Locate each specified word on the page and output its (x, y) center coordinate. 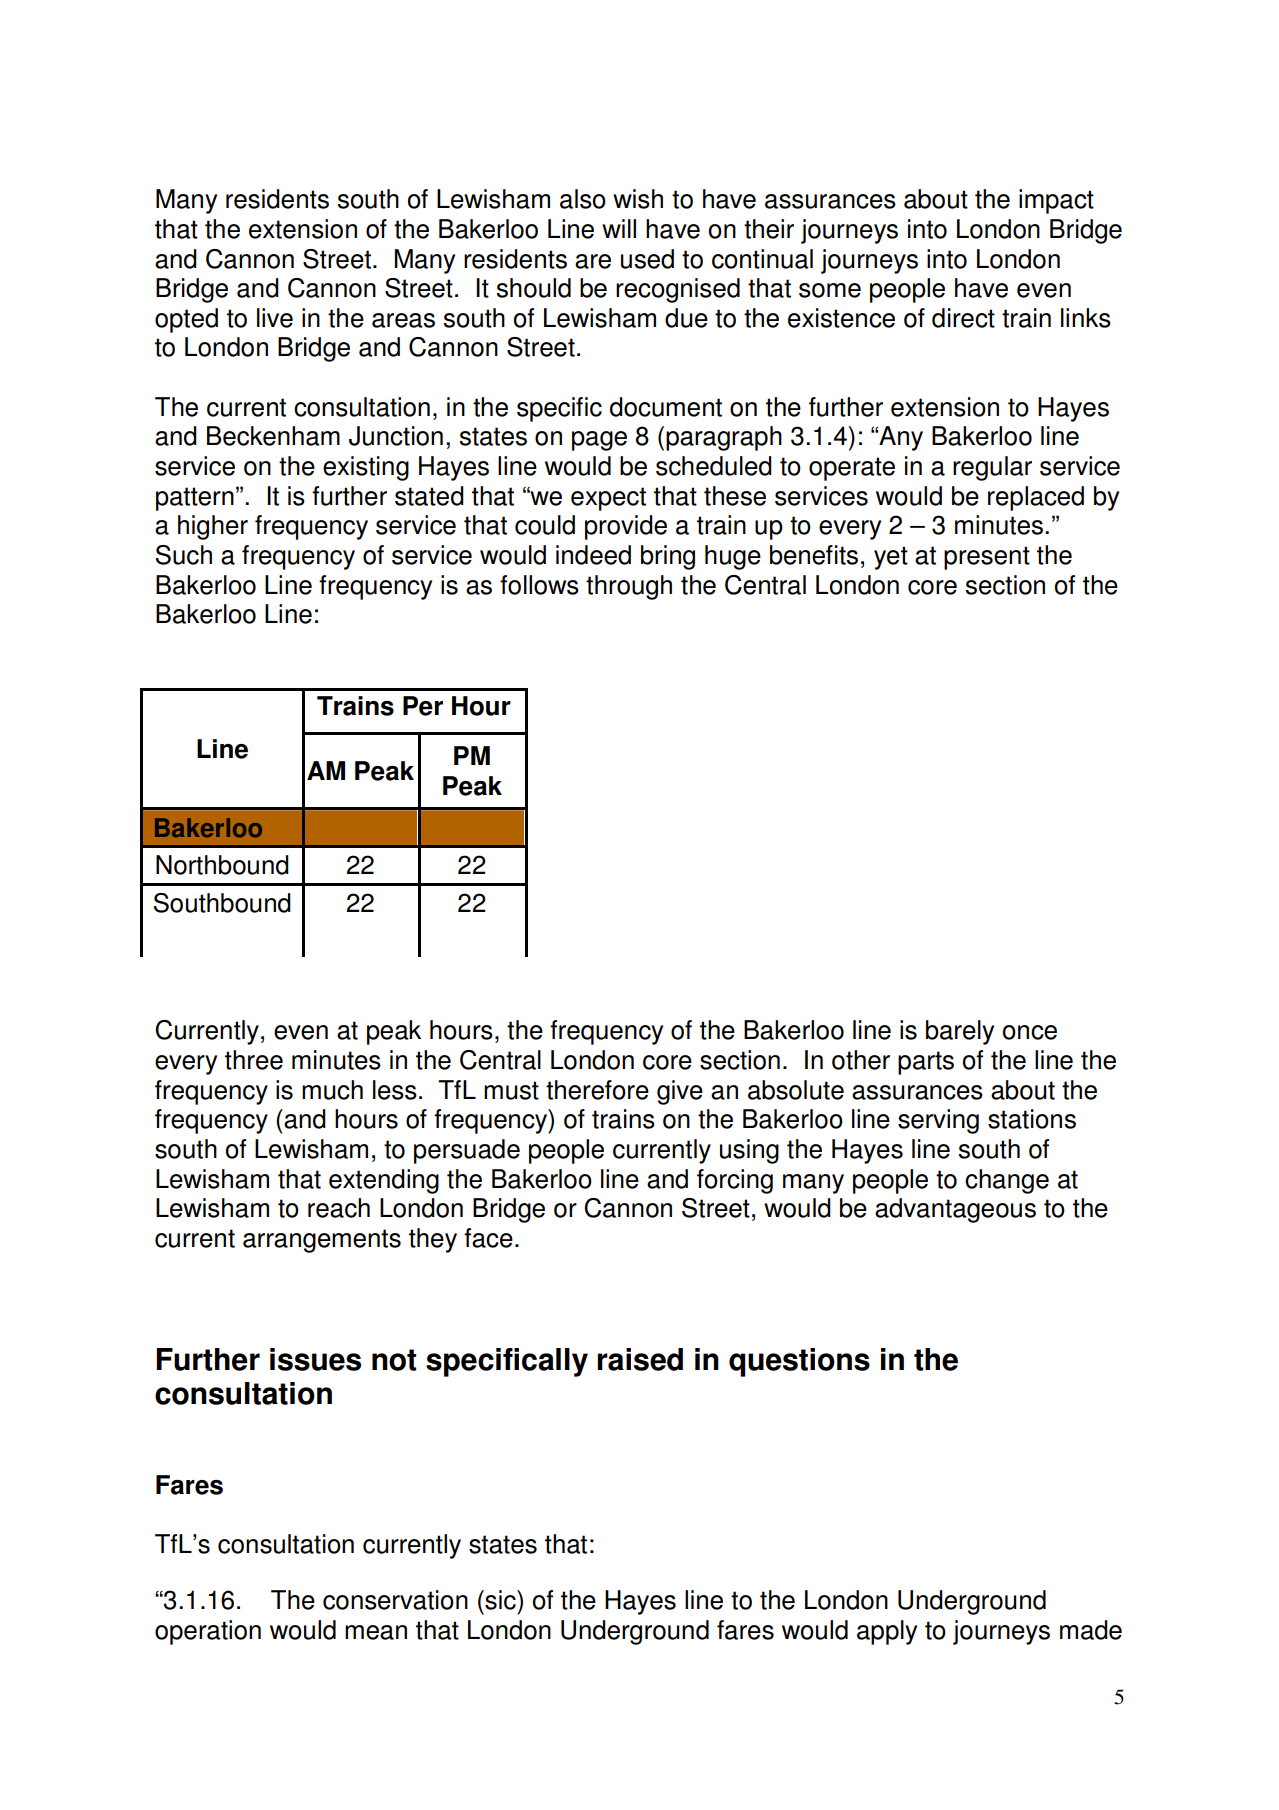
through (629, 587)
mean (376, 1632)
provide (626, 527)
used (647, 259)
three (254, 1060)
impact (1056, 201)
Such (184, 555)
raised (640, 1359)
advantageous (955, 1210)
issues (315, 1359)
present (987, 558)
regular (992, 468)
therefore (597, 1090)
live (275, 318)
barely (960, 1032)
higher (213, 527)
